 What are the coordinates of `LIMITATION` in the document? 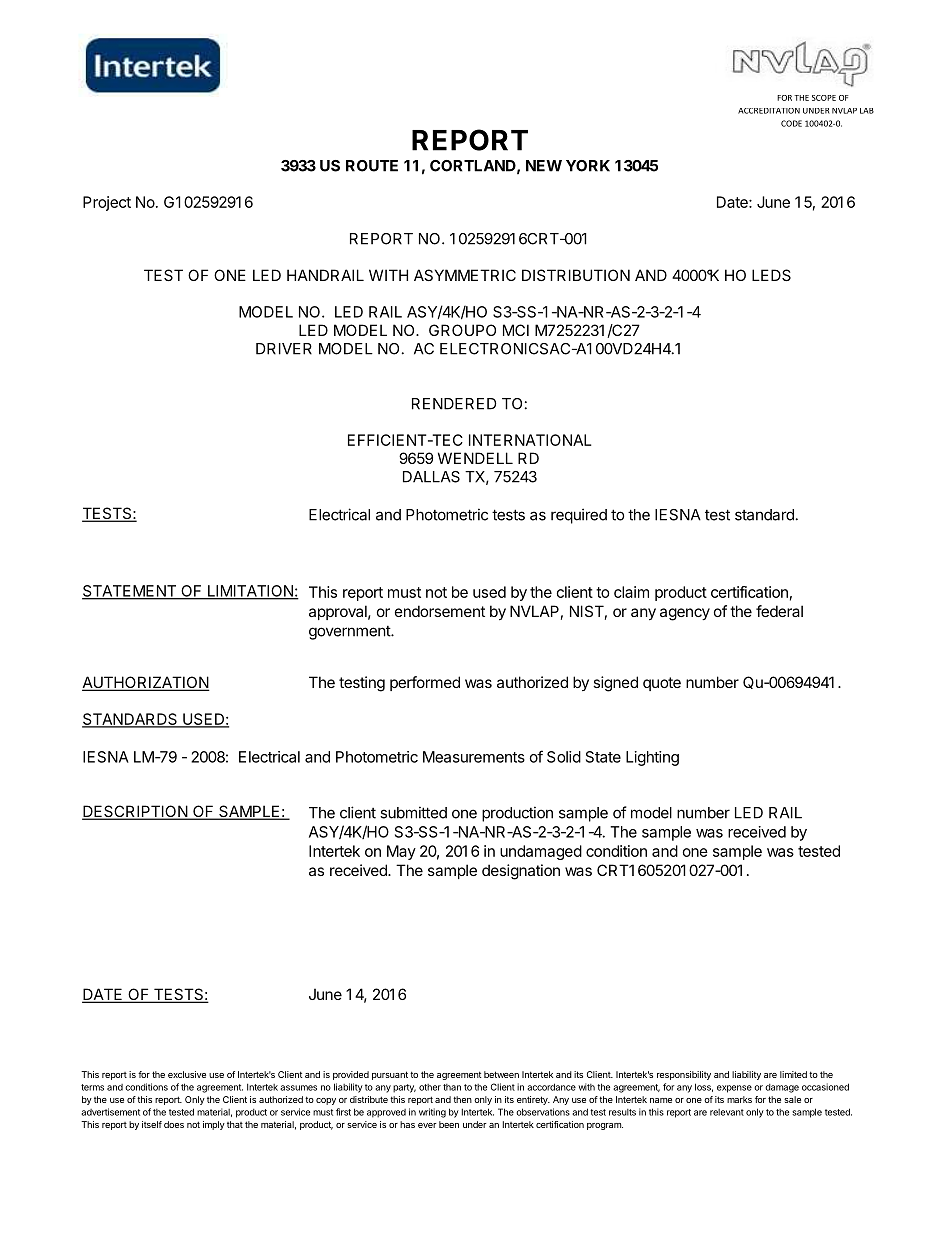 It's located at (250, 592).
